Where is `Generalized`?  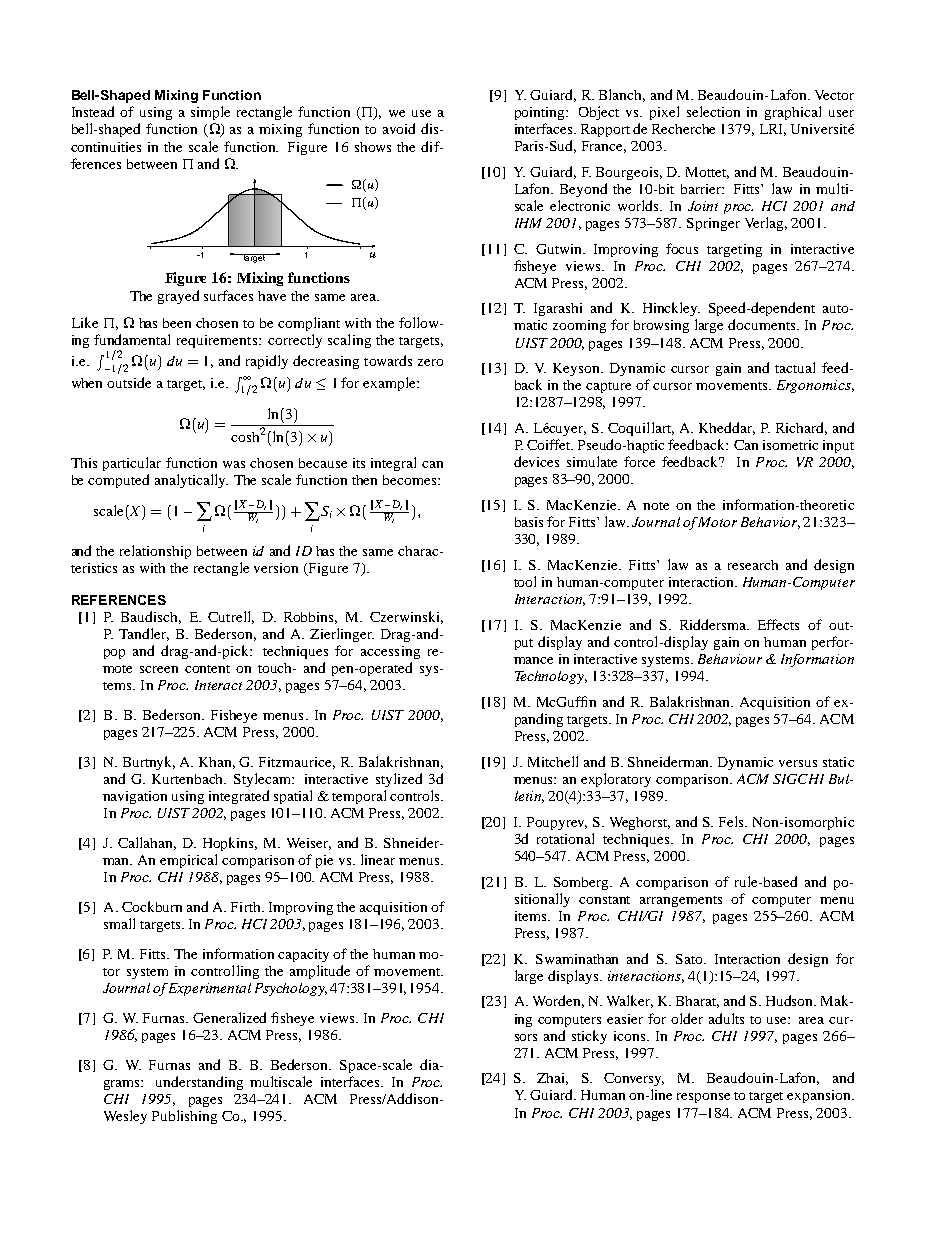 Generalized is located at coordinates (229, 1017).
